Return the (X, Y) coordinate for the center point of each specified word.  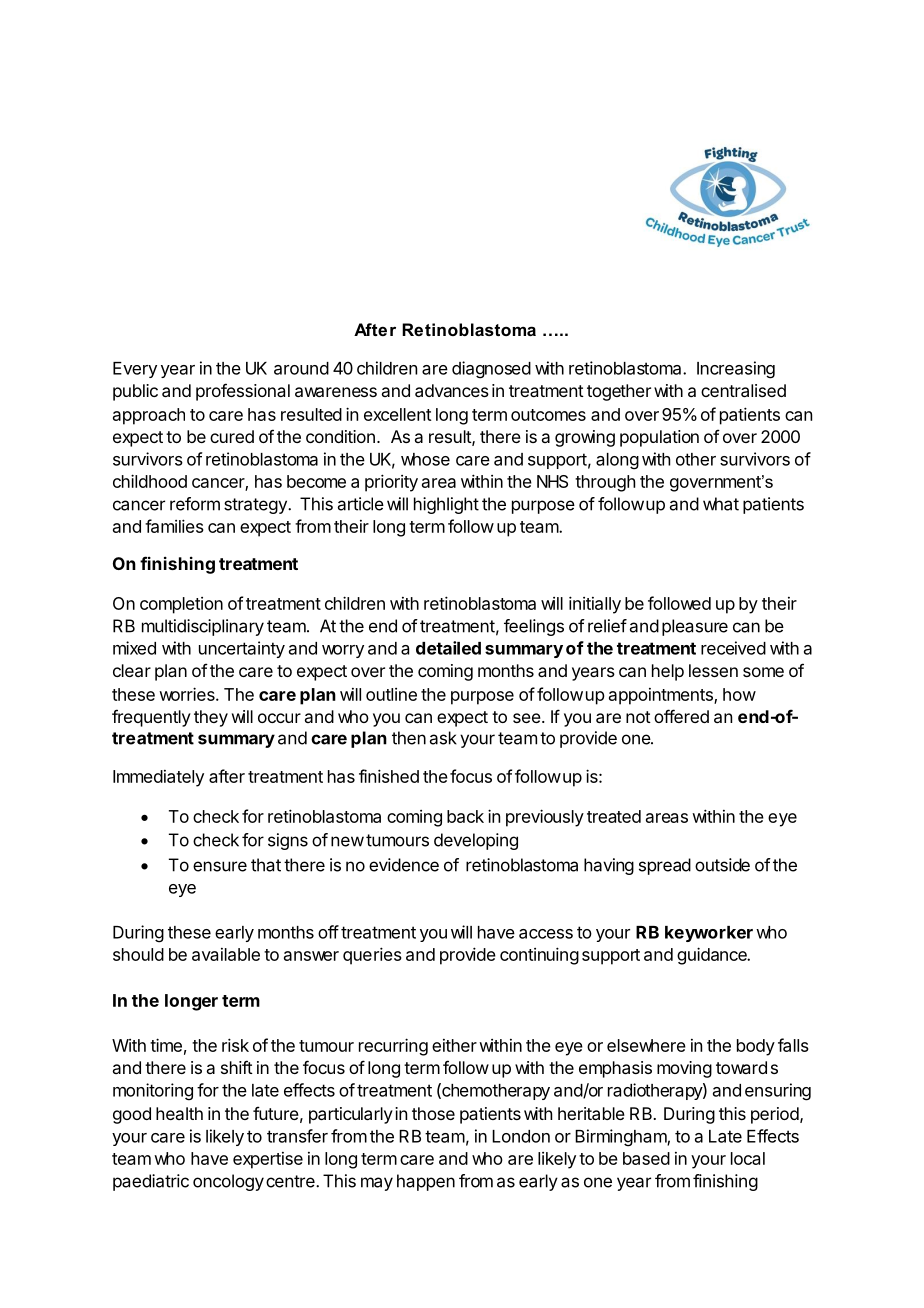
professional (243, 392)
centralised (743, 390)
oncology (228, 1182)
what (721, 504)
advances (452, 390)
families (174, 526)
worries (188, 694)
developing (476, 841)
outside (722, 865)
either (454, 1045)
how (739, 694)
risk (235, 1045)
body (756, 1047)
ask (443, 738)
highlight (446, 505)
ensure (220, 866)
